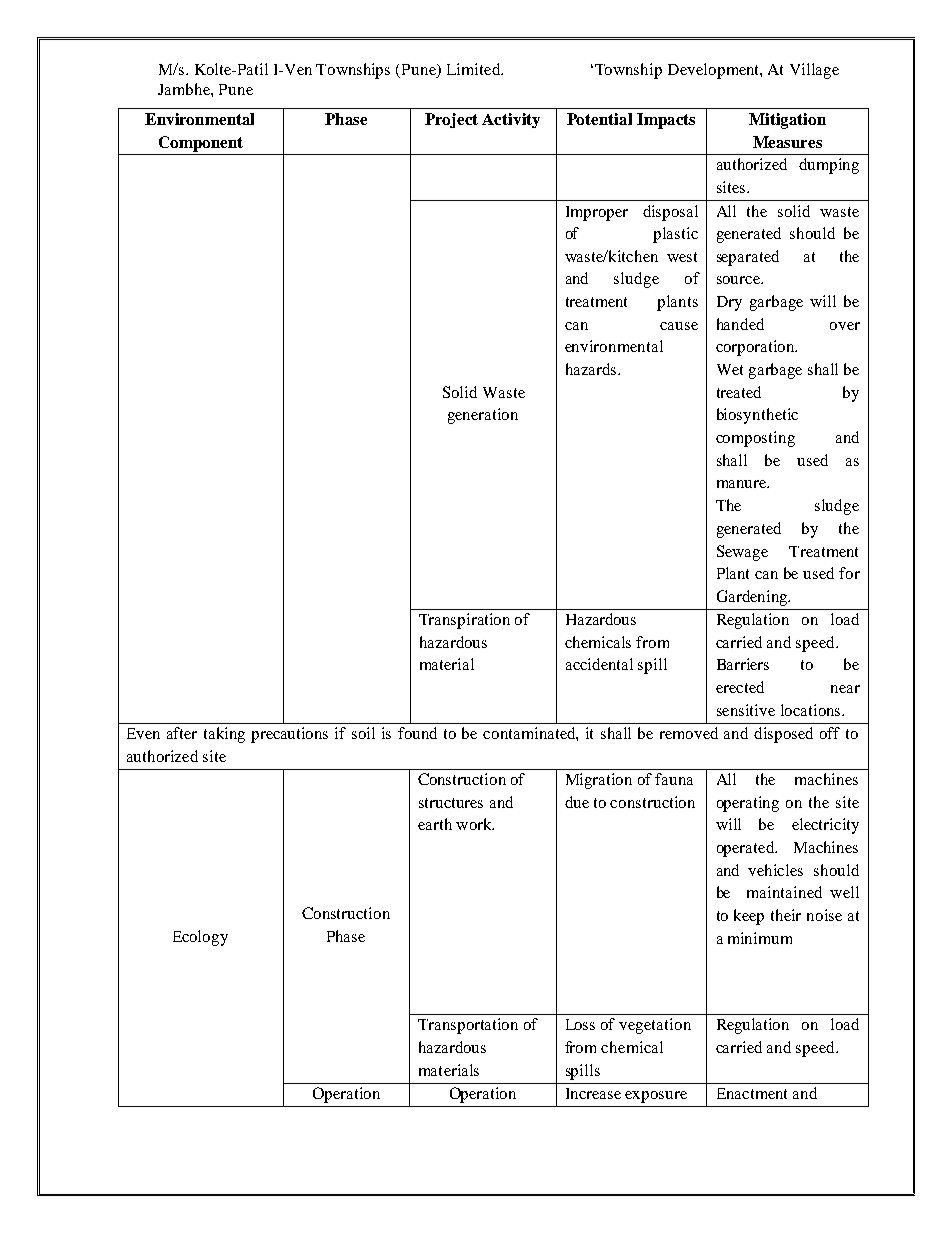 The image size is (952, 1233). What do you see at coordinates (468, 1026) in the document?
I see `Transportation` at bounding box center [468, 1026].
